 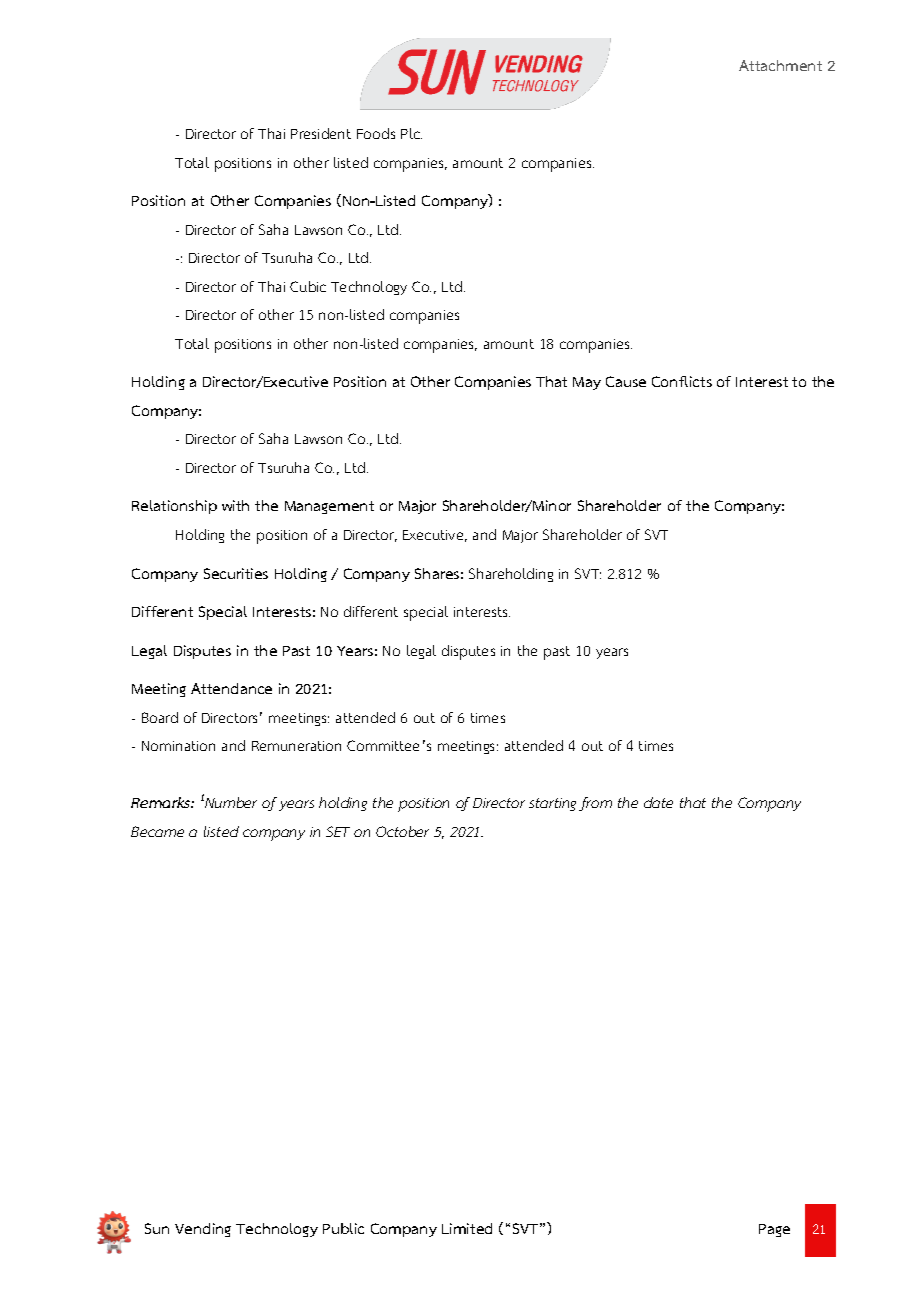 I want to click on Limited, so click(x=467, y=1228).
